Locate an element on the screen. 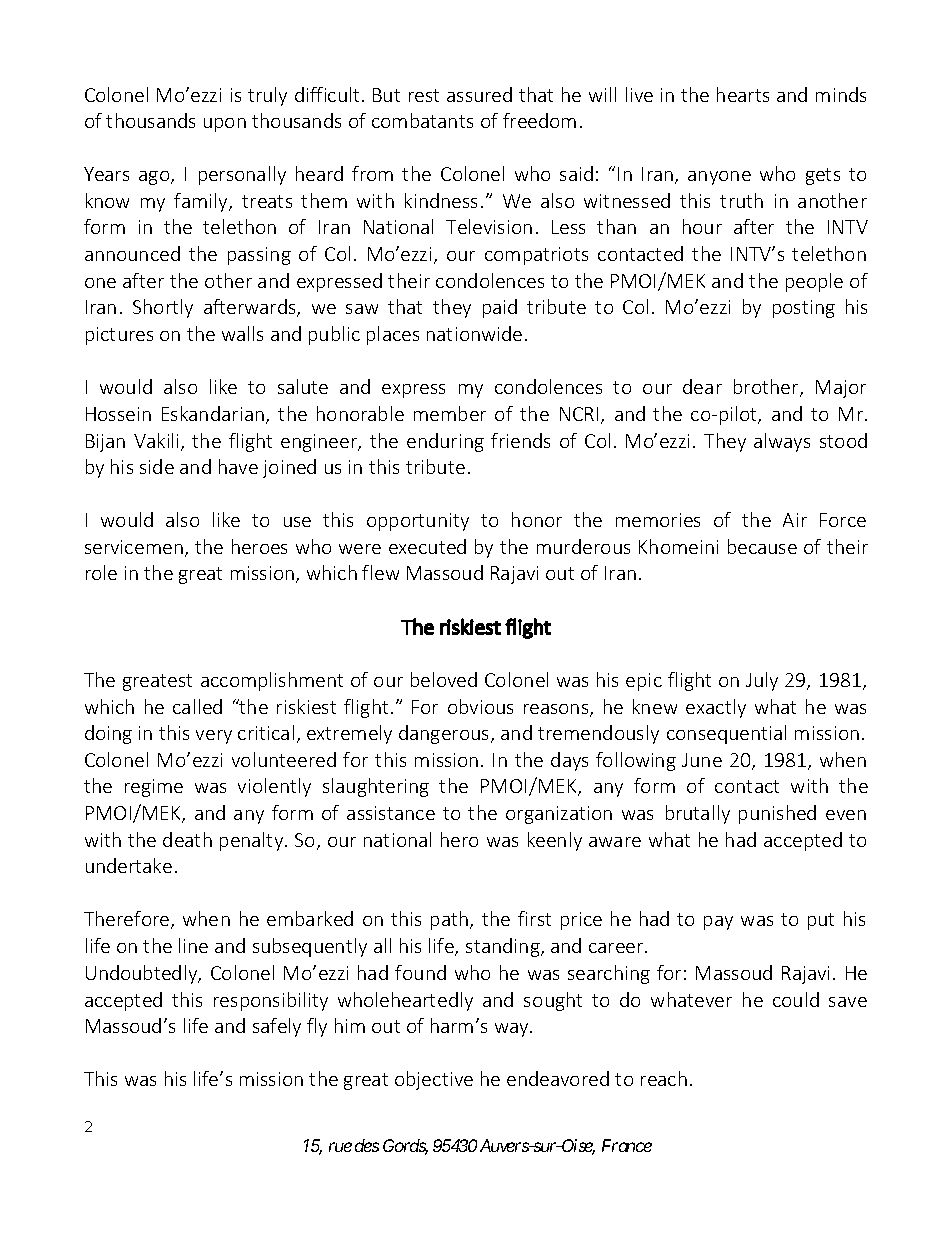 The image size is (952, 1233). safely is located at coordinates (277, 1027).
